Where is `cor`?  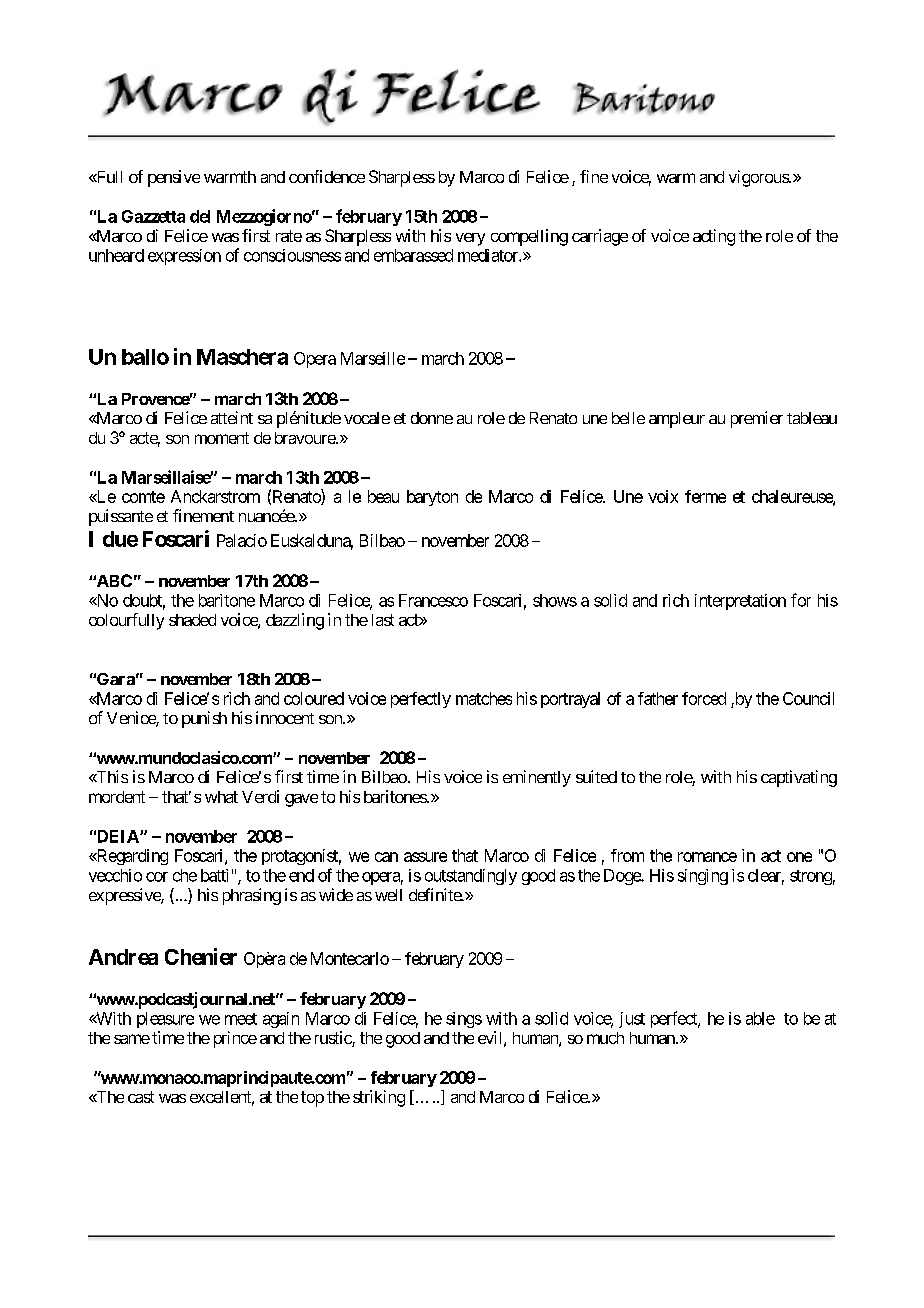
cor is located at coordinates (157, 877).
